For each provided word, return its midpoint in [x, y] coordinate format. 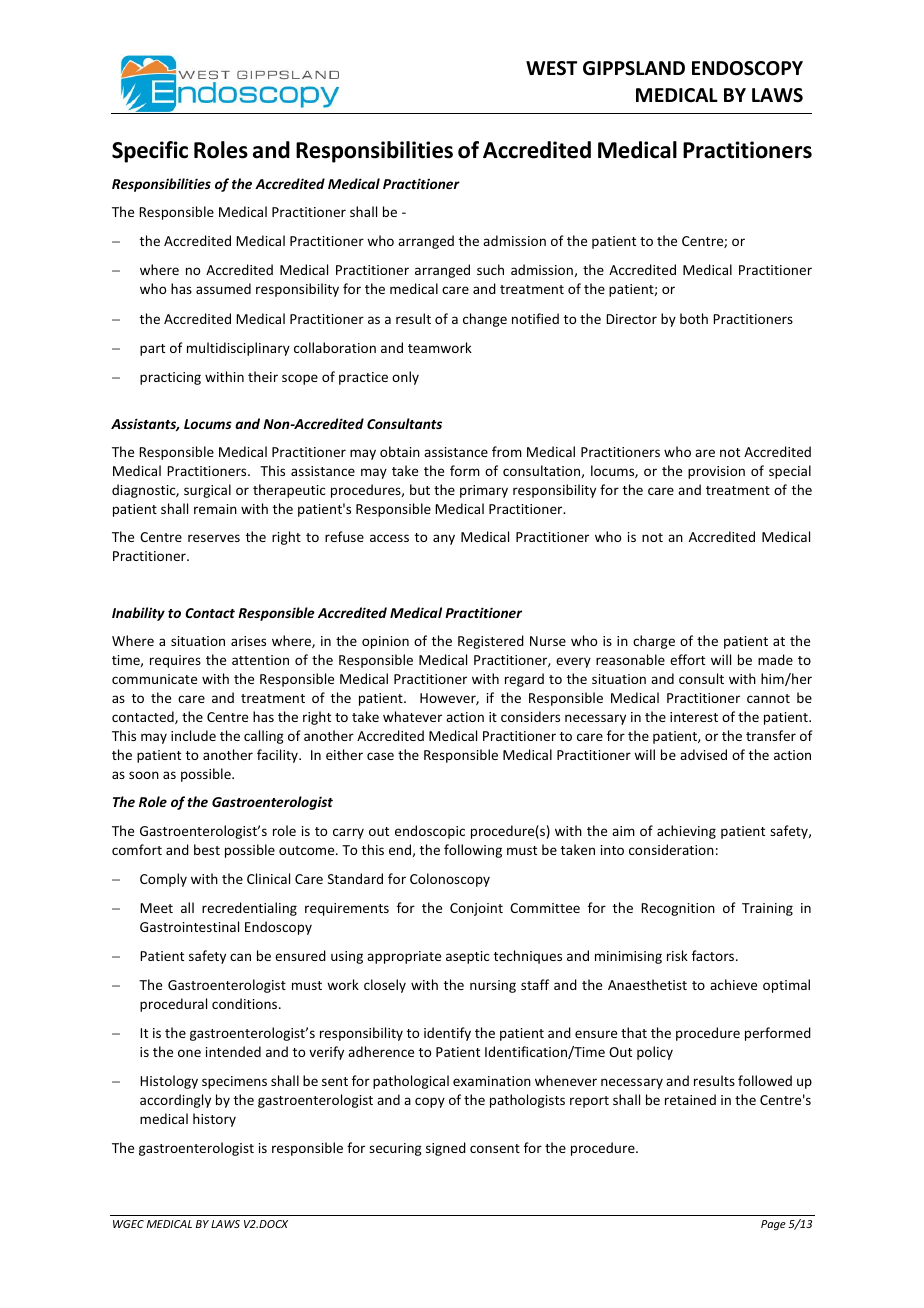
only [405, 378]
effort [687, 659]
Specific [150, 152]
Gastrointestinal [189, 926]
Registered [491, 642]
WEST [551, 68]
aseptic [468, 957]
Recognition [678, 909]
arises [248, 641]
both [694, 318]
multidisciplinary [238, 349]
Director [631, 319]
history [214, 1120]
